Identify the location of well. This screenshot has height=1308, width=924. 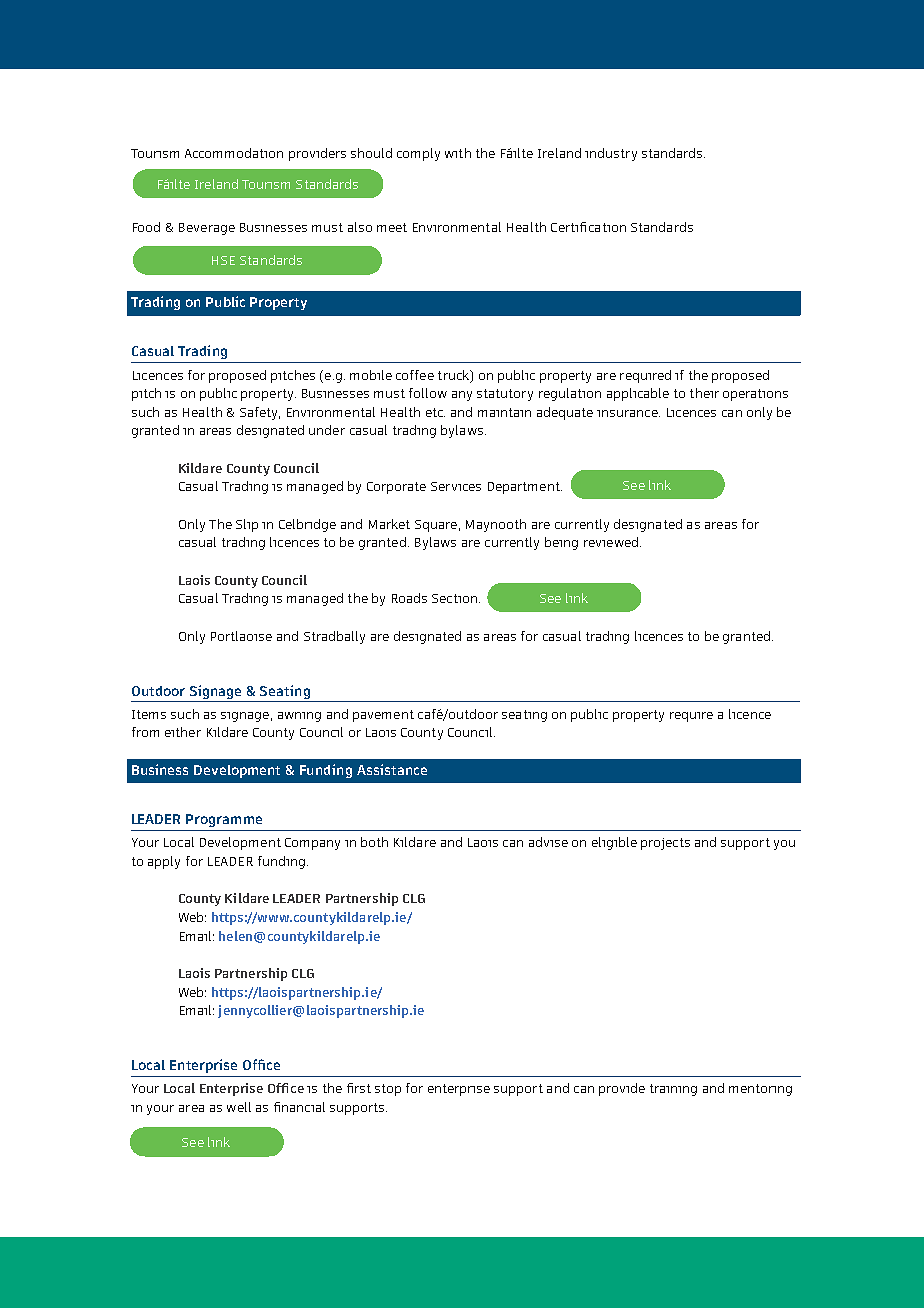
(239, 1107).
